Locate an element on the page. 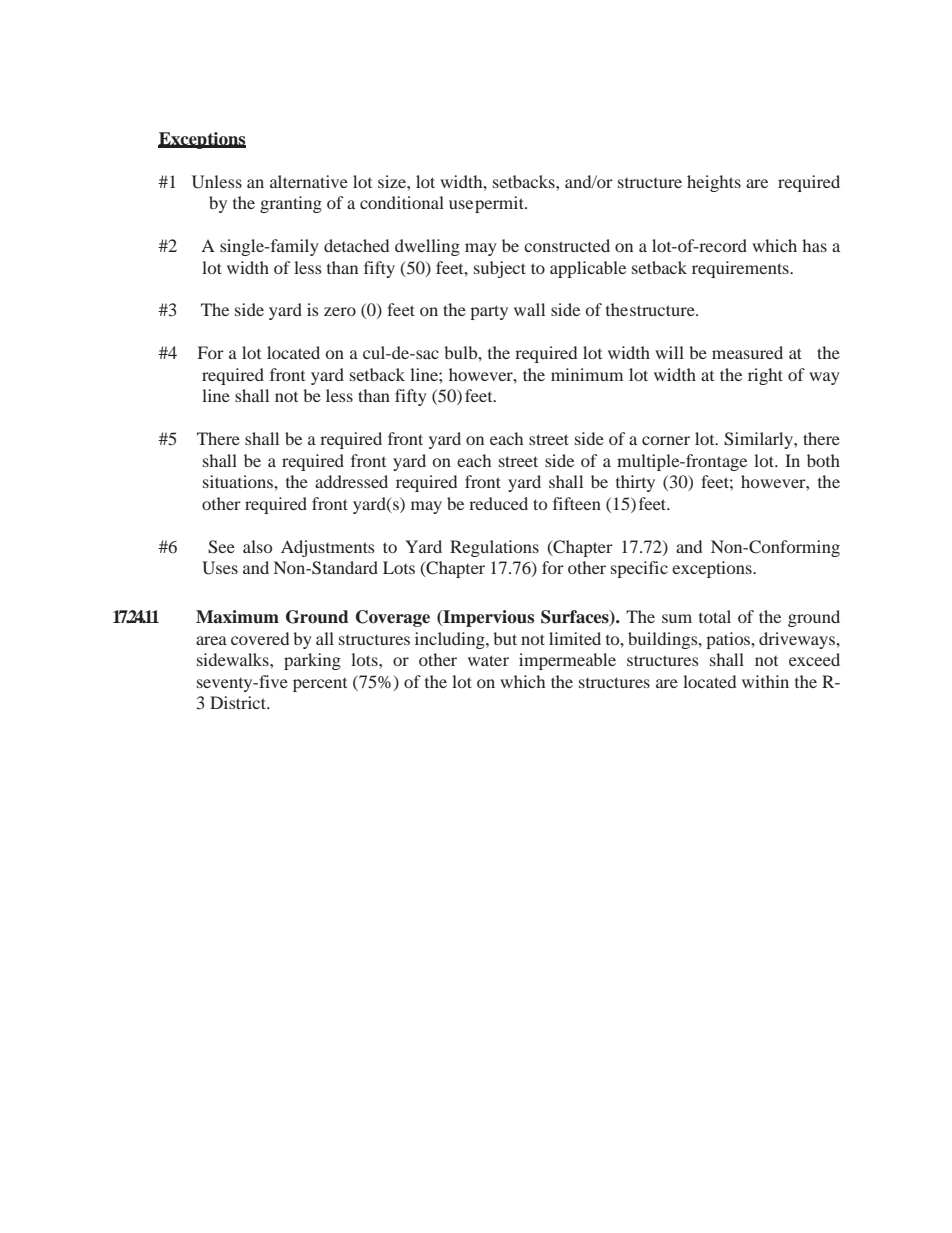  measured is located at coordinates (747, 352).
